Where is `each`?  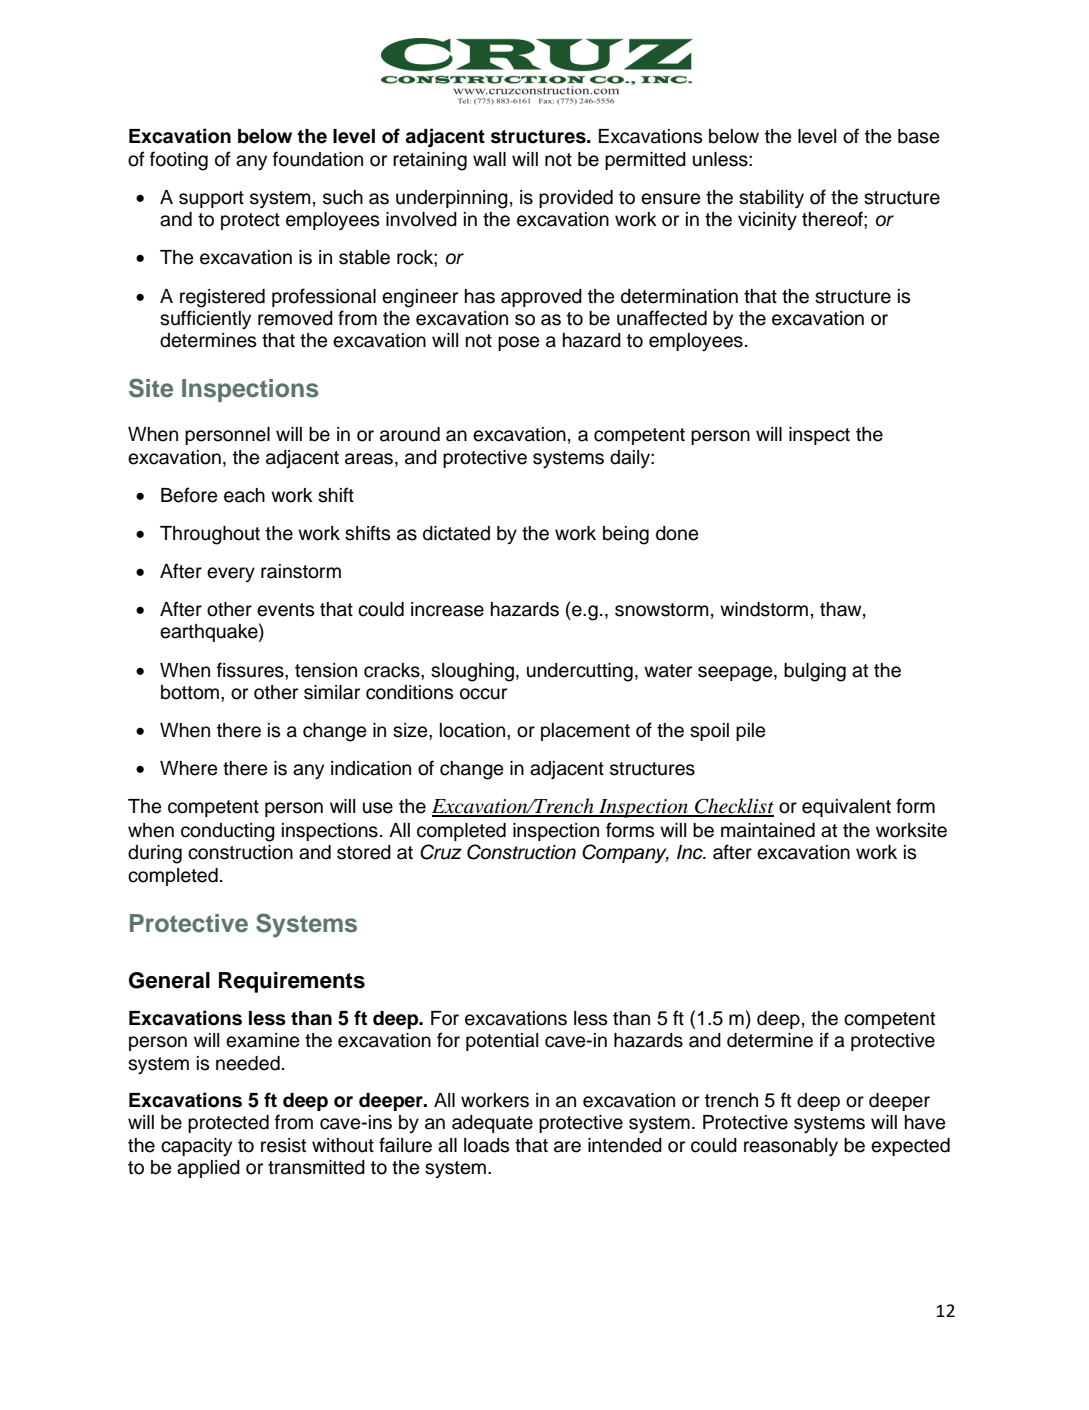 each is located at coordinates (244, 495).
